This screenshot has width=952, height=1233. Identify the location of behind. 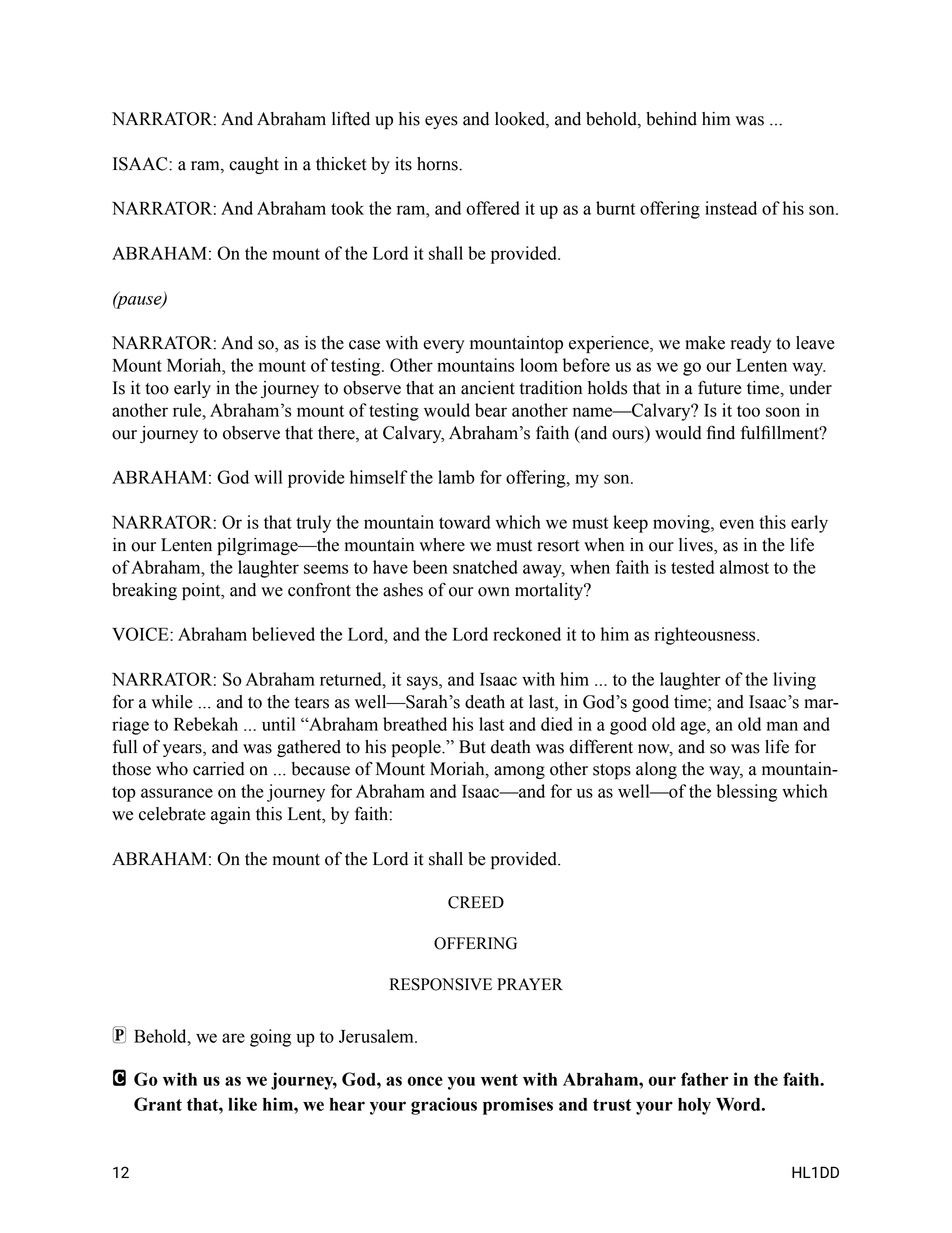
(671, 119).
